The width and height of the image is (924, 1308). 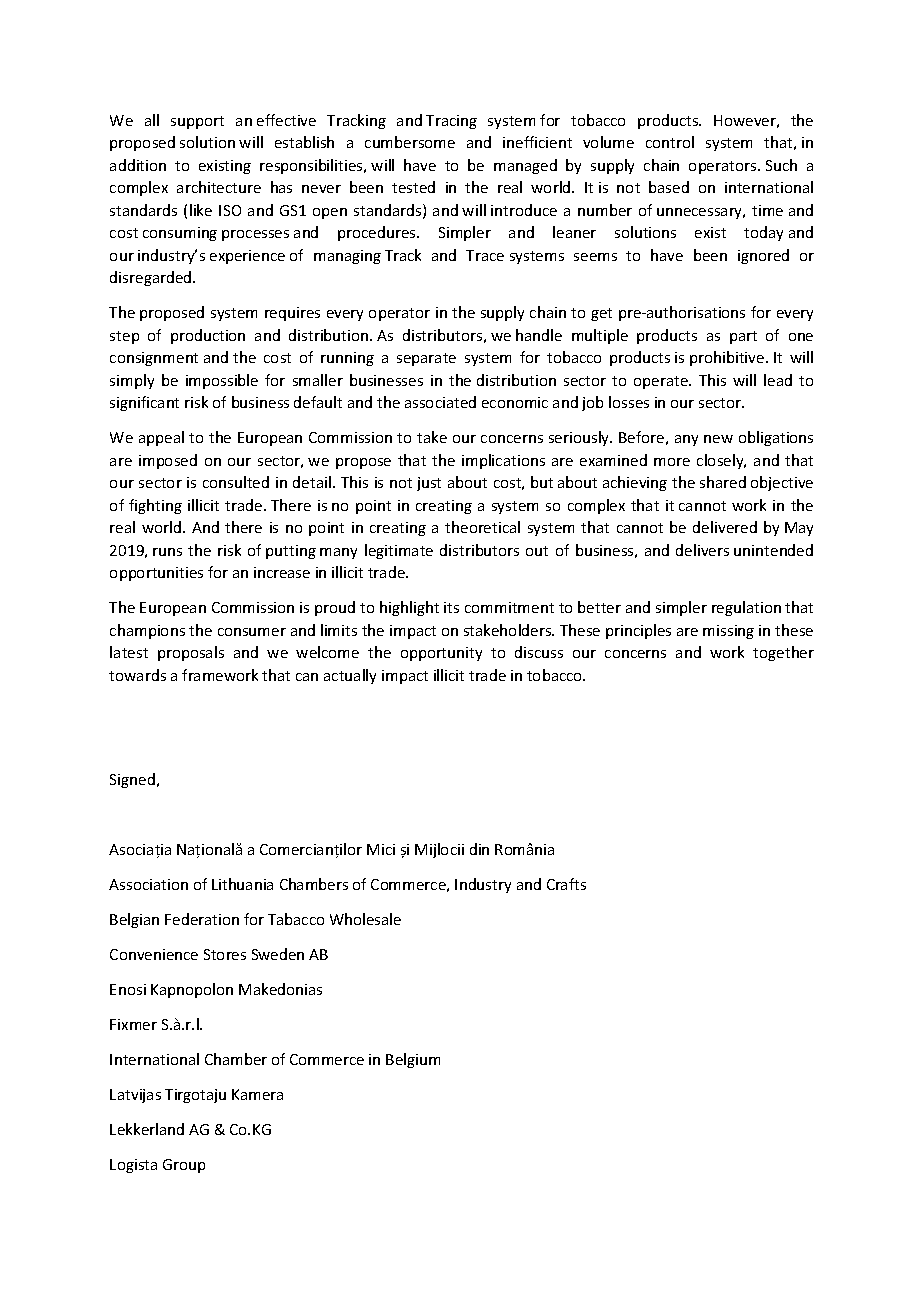 What do you see at coordinates (197, 122) in the image?
I see `support` at bounding box center [197, 122].
